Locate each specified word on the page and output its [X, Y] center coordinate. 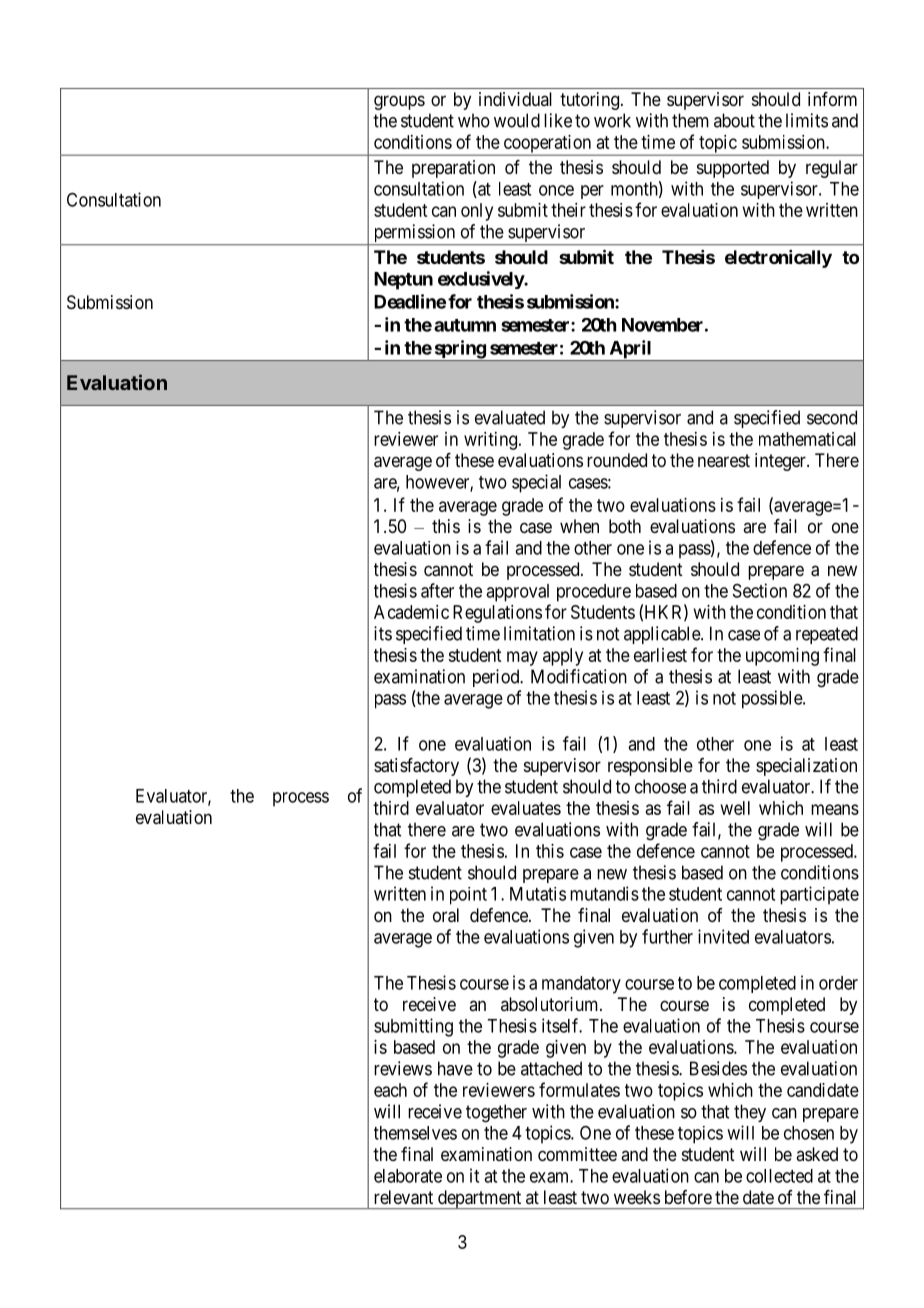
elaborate [408, 1176]
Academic [411, 612]
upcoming [782, 657]
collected [779, 1176]
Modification [579, 676]
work [612, 120]
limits [807, 120]
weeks [637, 1197]
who [474, 120]
